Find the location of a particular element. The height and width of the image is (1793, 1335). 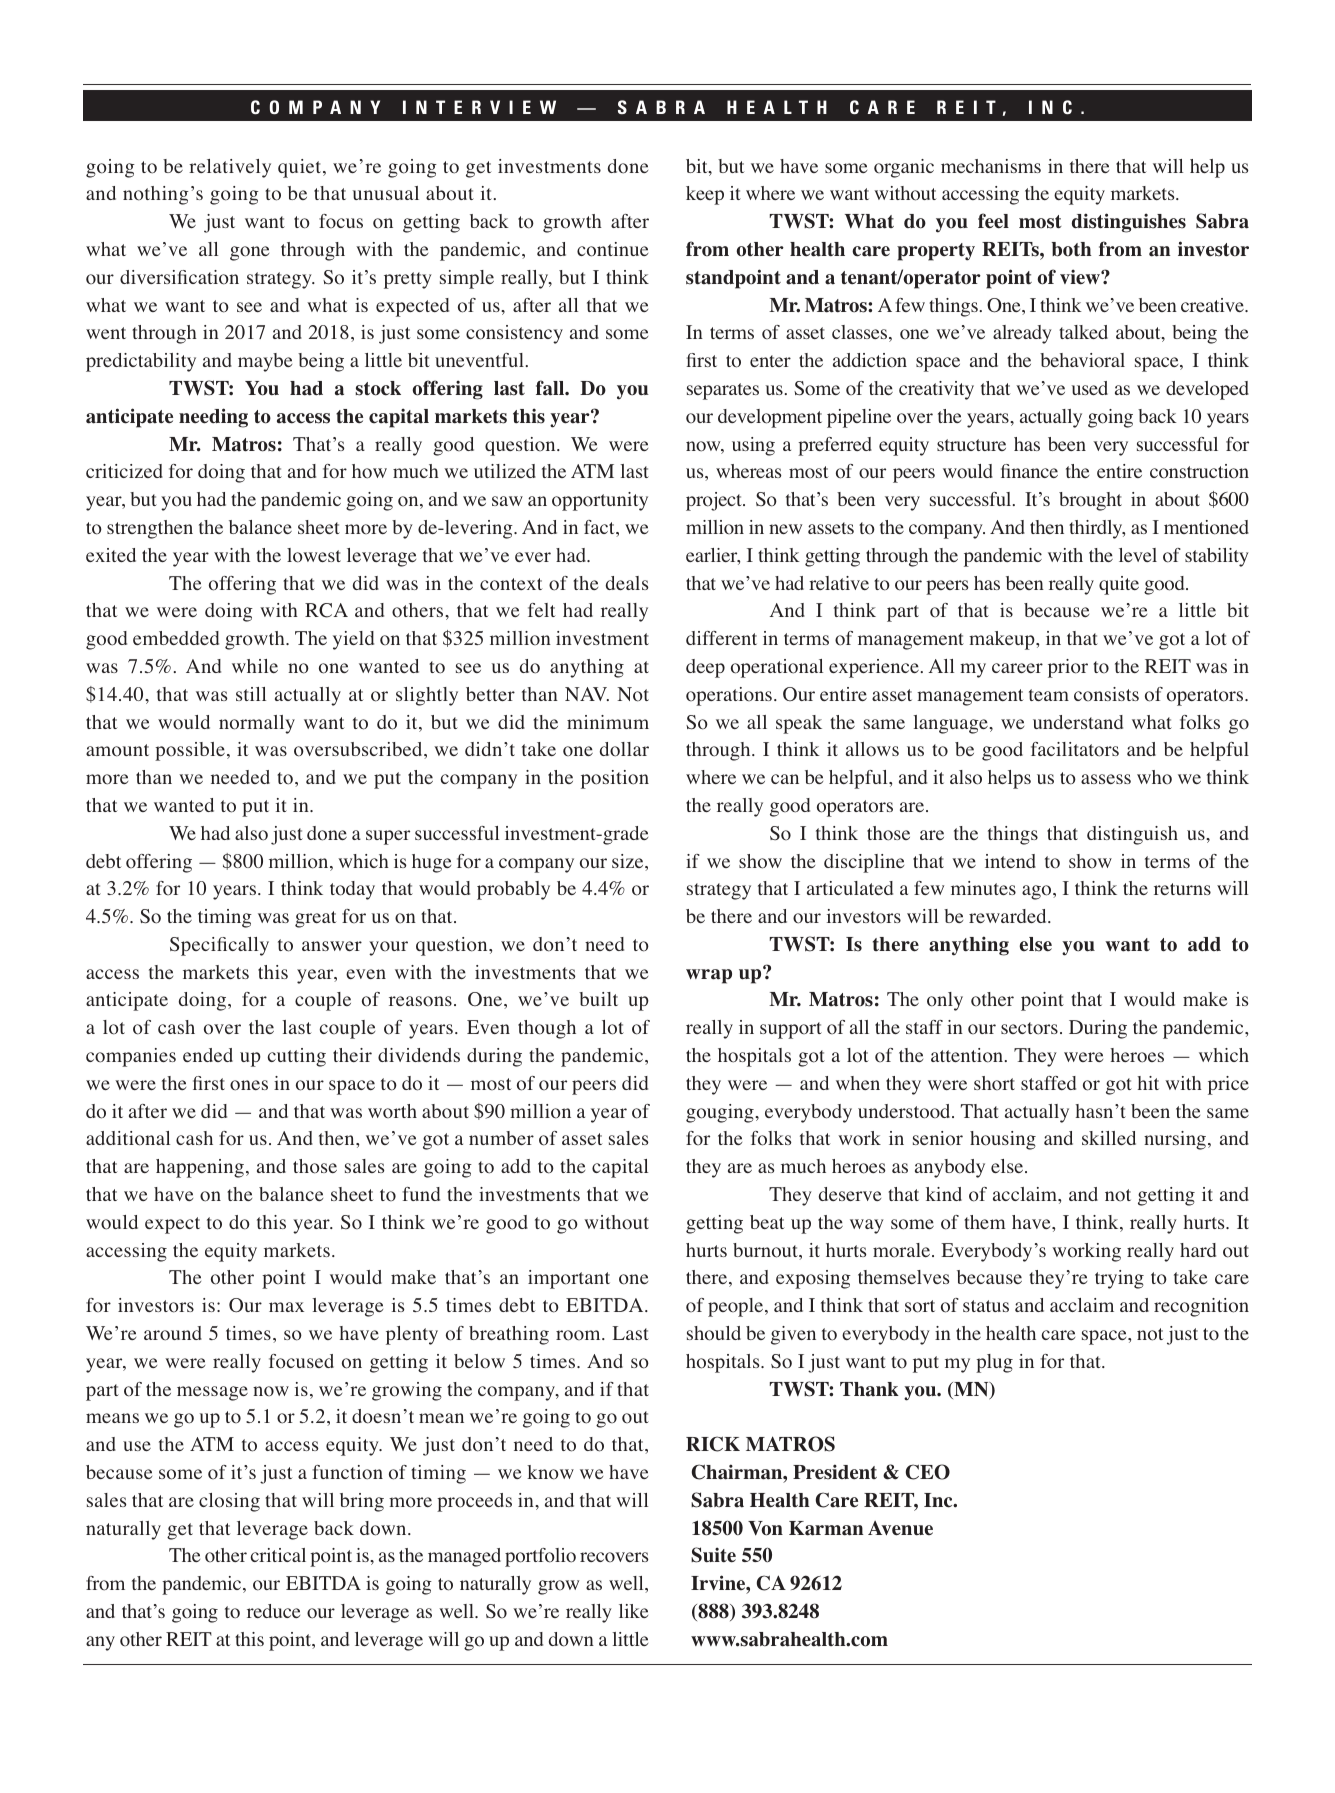

both is located at coordinates (1072, 249).
